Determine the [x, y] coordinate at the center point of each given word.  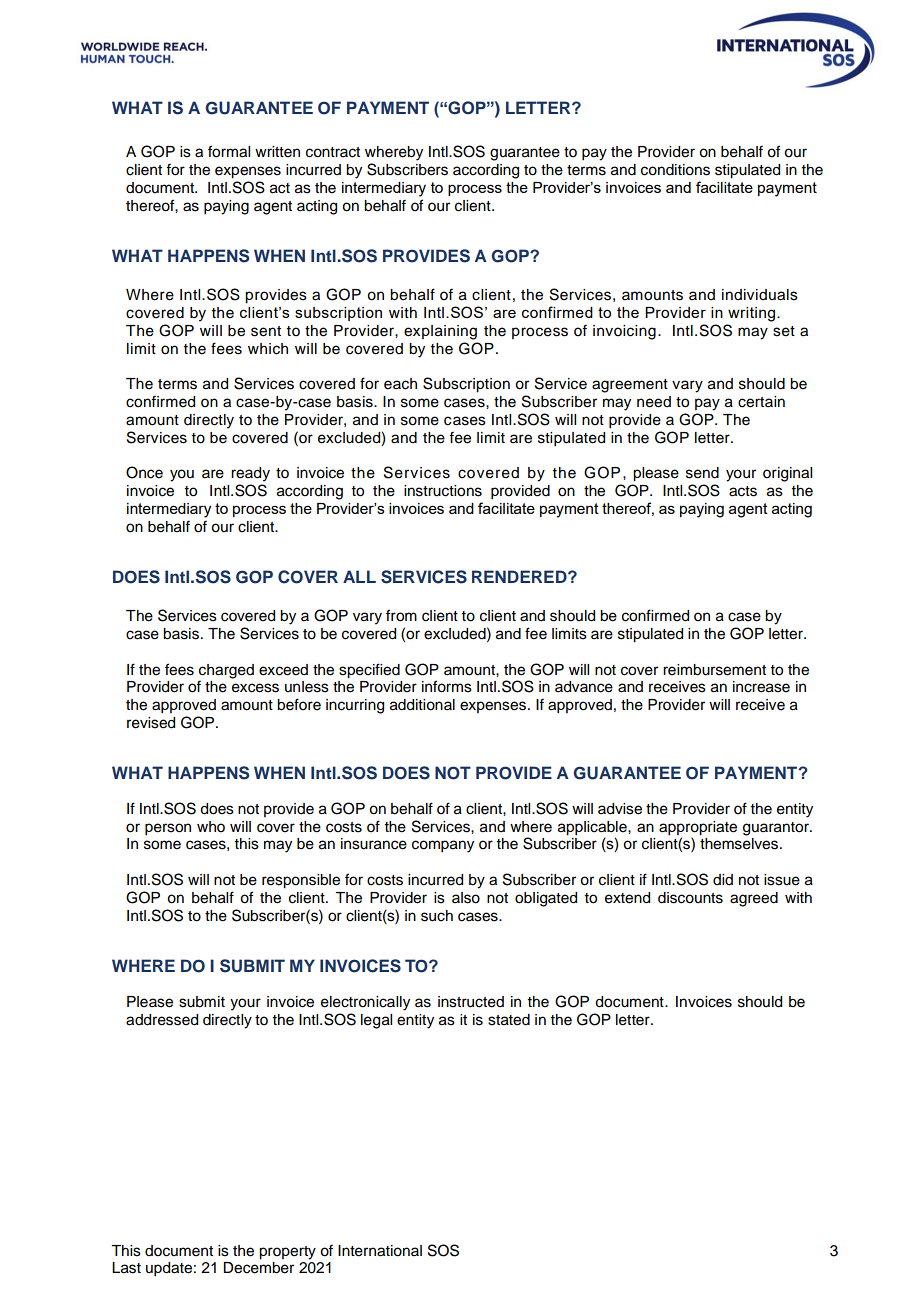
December [258, 1268]
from [401, 615]
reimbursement [714, 670]
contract [333, 152]
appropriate [698, 828]
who [211, 827]
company [443, 846]
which [268, 349]
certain [761, 402]
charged [226, 671]
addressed [162, 1020]
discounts [690, 898]
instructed [471, 1002]
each [400, 384]
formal [229, 151]
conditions [675, 170]
